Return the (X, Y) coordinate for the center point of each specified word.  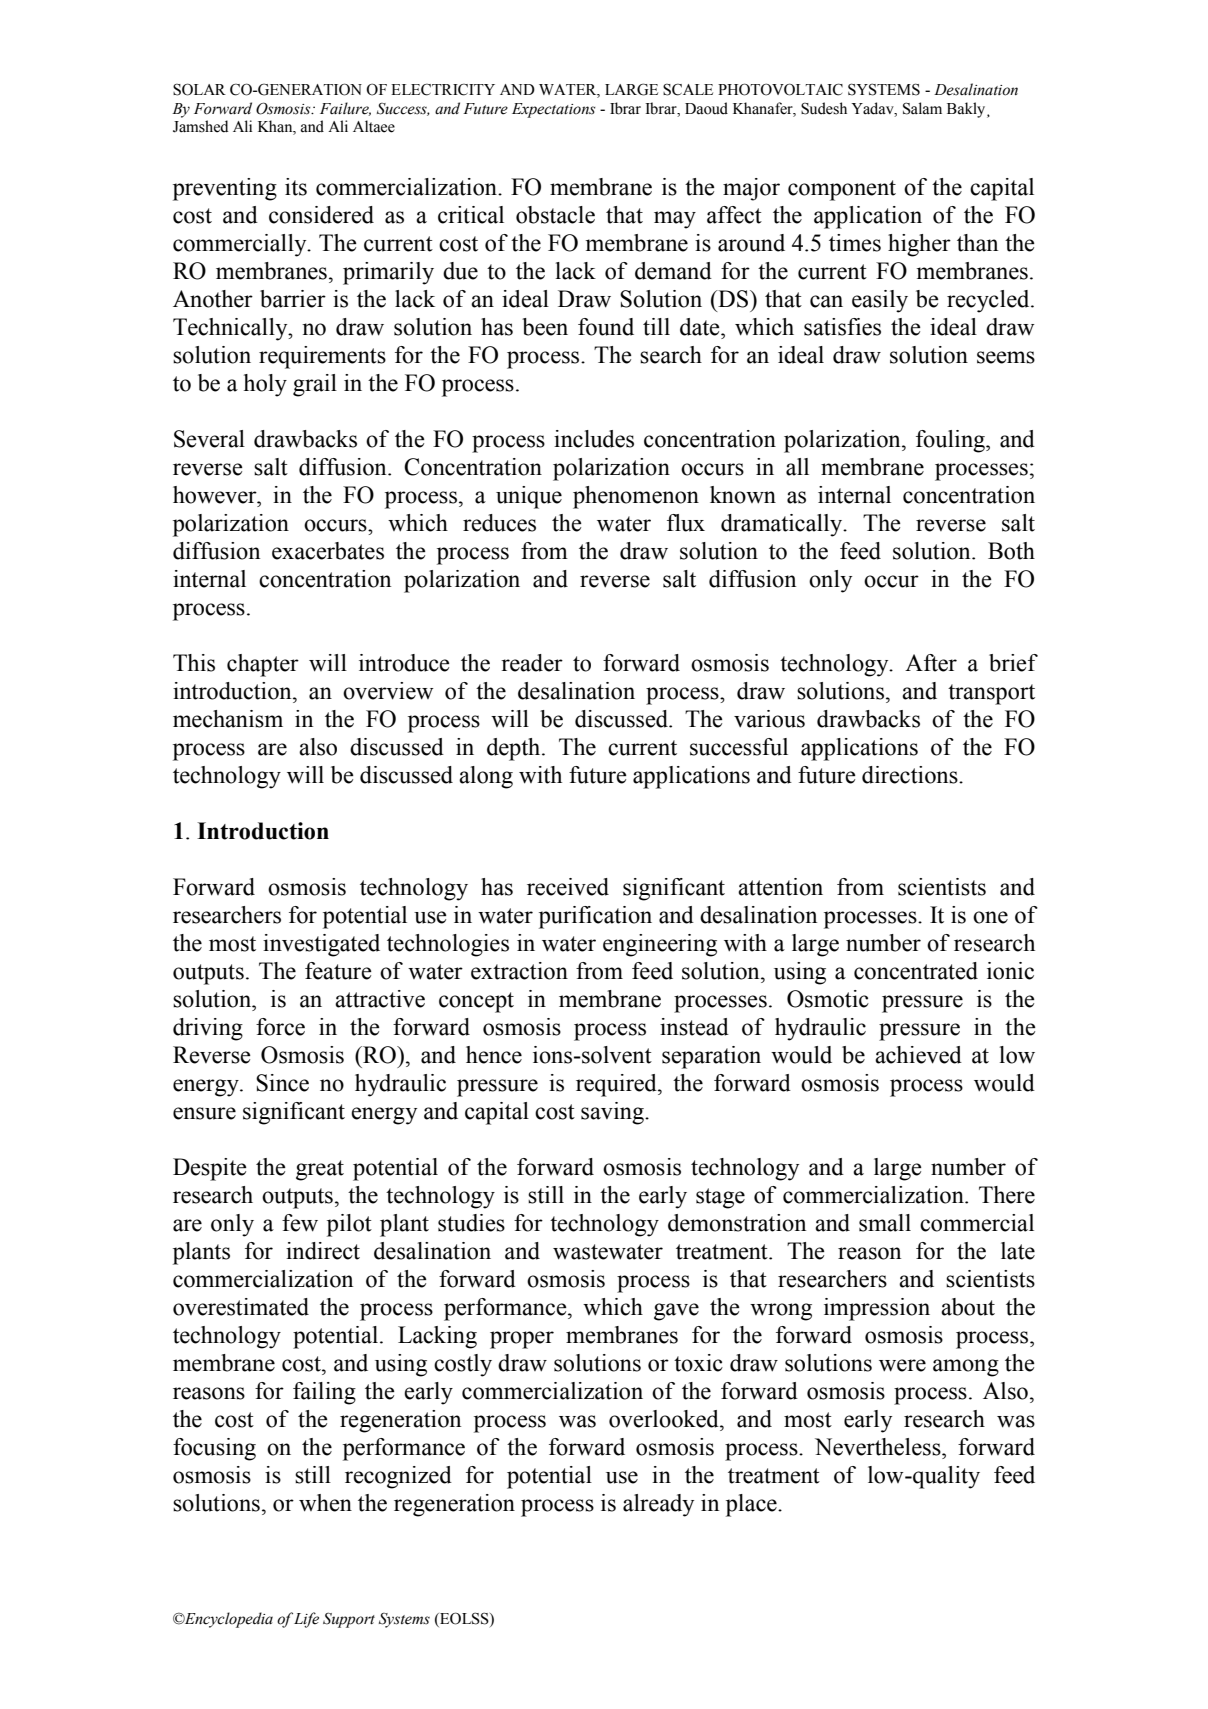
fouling (951, 441)
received (568, 887)
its (296, 187)
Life (306, 1620)
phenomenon (636, 497)
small (885, 1223)
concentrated (916, 971)
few (300, 1223)
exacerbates (328, 551)
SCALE (688, 89)
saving (613, 1113)
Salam (922, 108)
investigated (321, 945)
